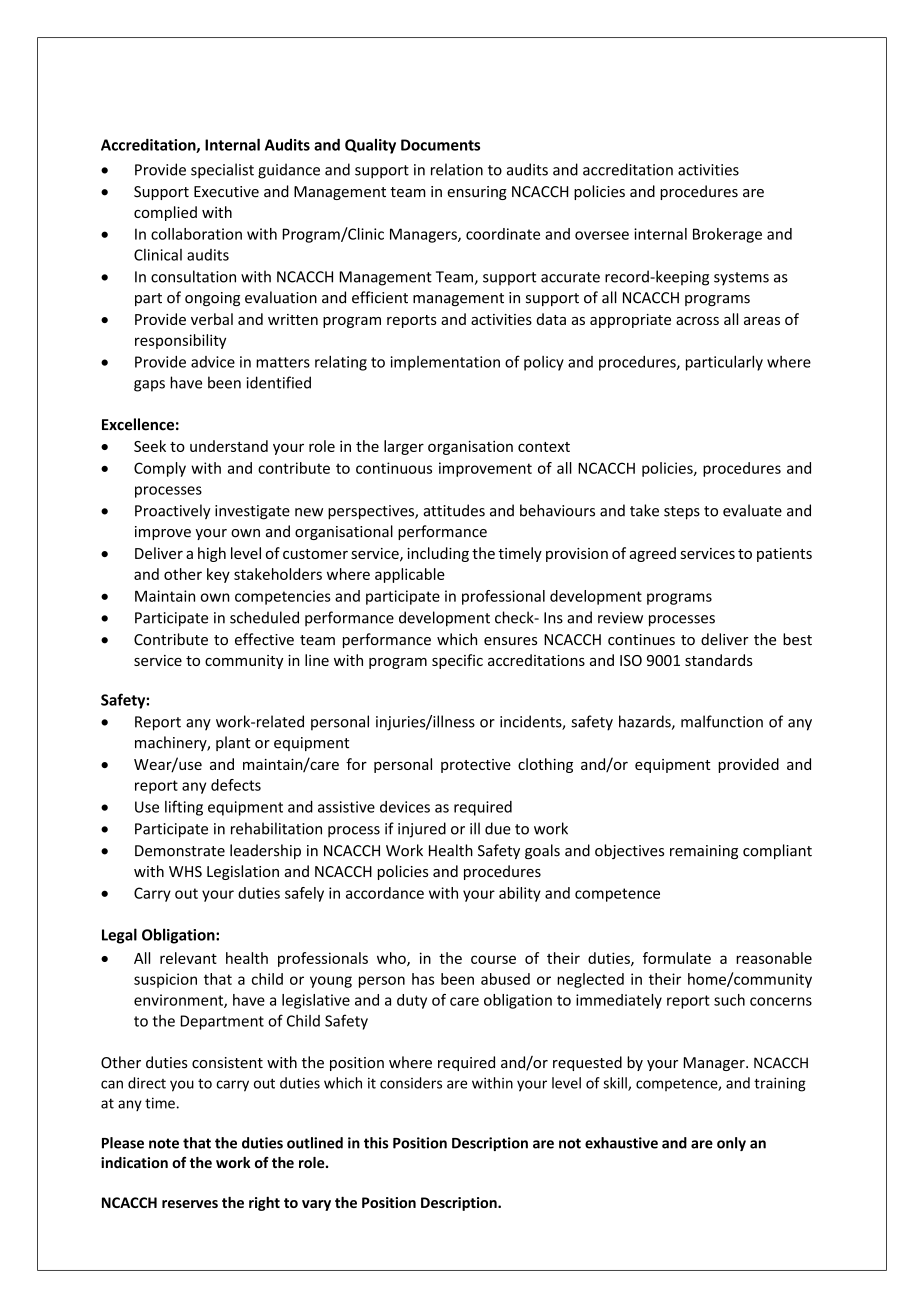 Image resolution: width=924 pixels, height=1308 pixels. Describe the element at coordinates (190, 1204) in the document. I see `reserves` at that location.
